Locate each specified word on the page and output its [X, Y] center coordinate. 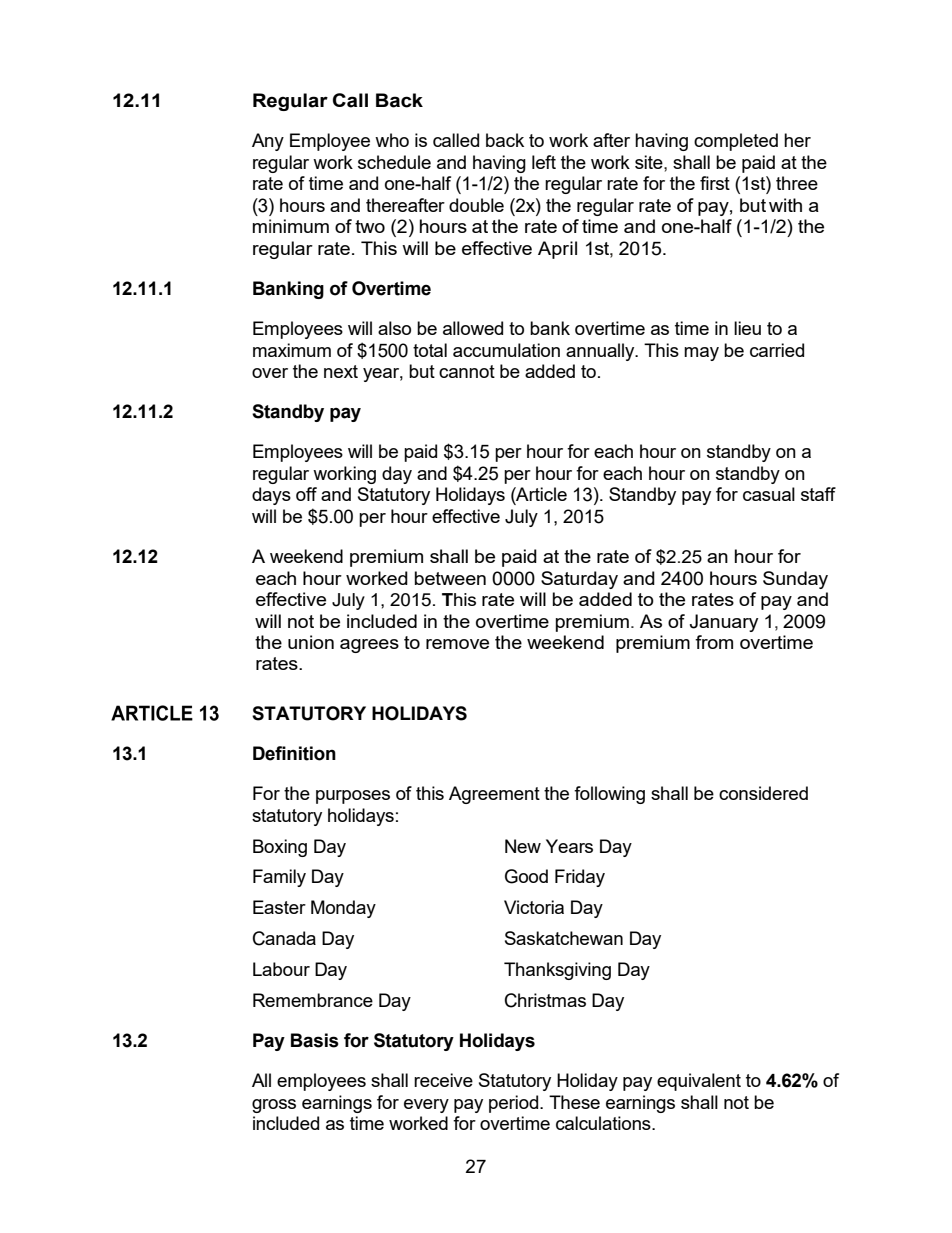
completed [736, 142]
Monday [343, 909]
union [311, 642]
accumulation [506, 350]
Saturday [579, 580]
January [724, 623]
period [515, 1104]
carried [777, 350]
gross [274, 1106]
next [341, 371]
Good [526, 876]
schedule [394, 162]
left [544, 162]
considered [763, 793]
